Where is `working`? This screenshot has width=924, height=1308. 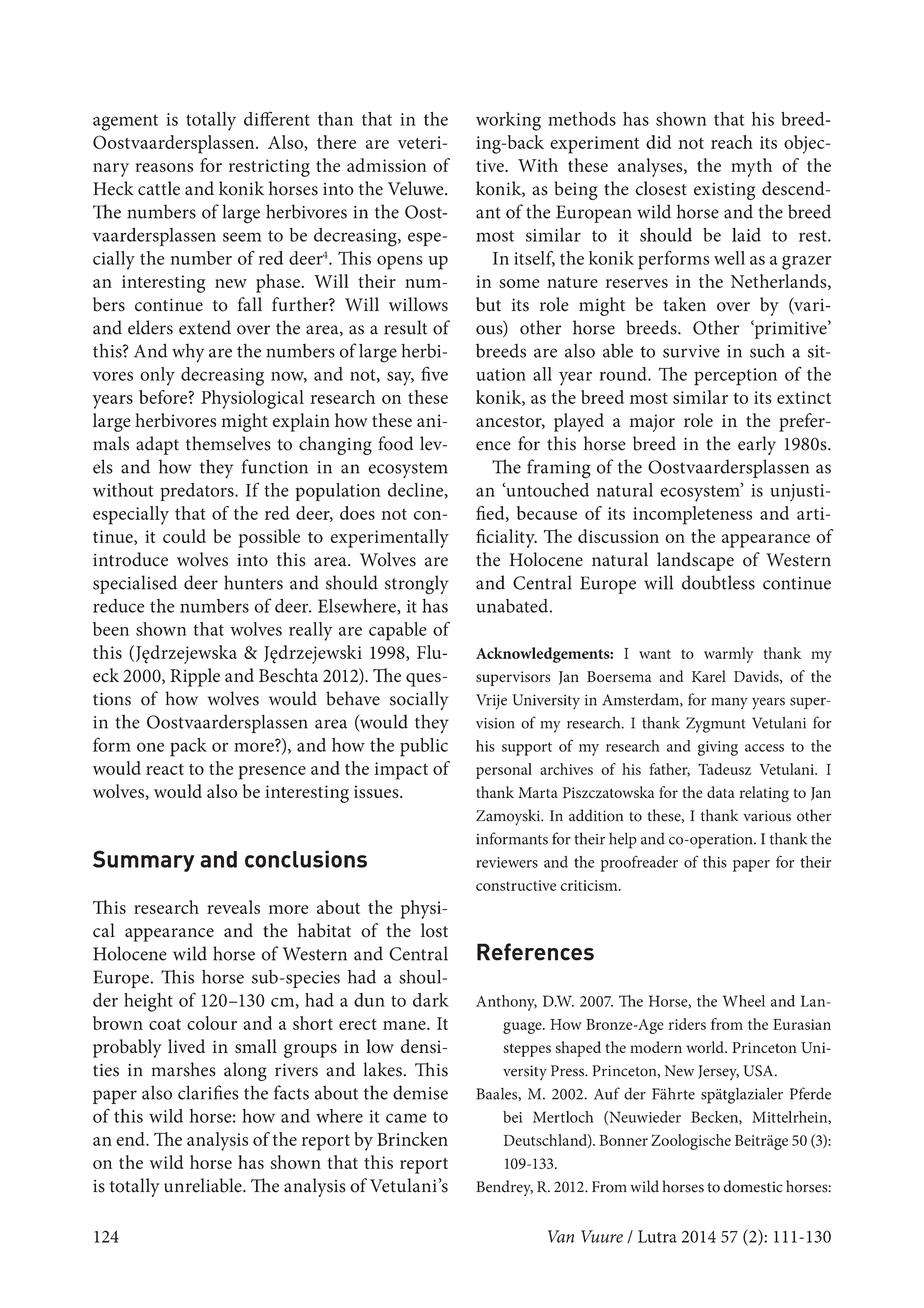
working is located at coordinates (508, 121).
